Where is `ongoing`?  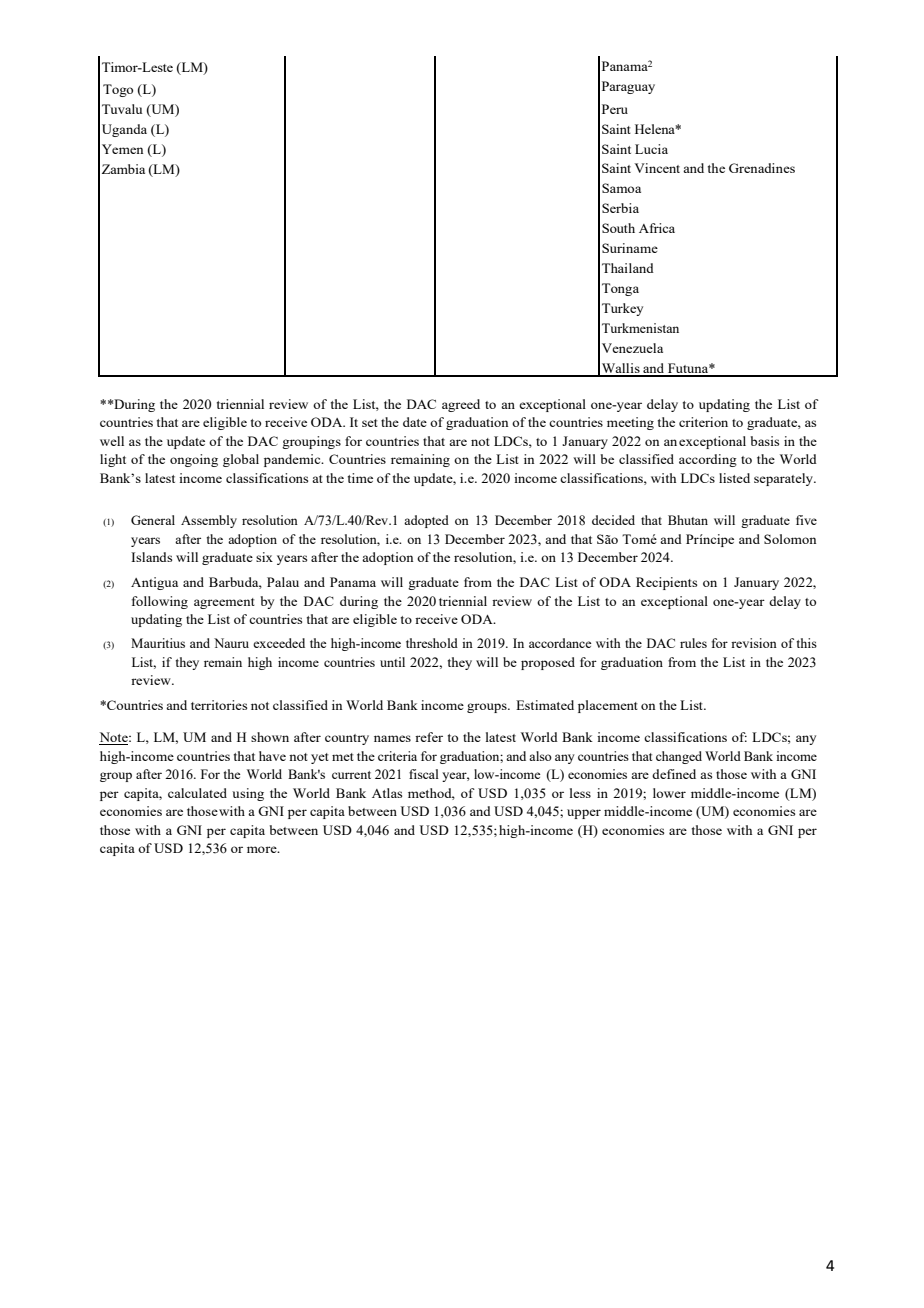 ongoing is located at coordinates (194, 460).
